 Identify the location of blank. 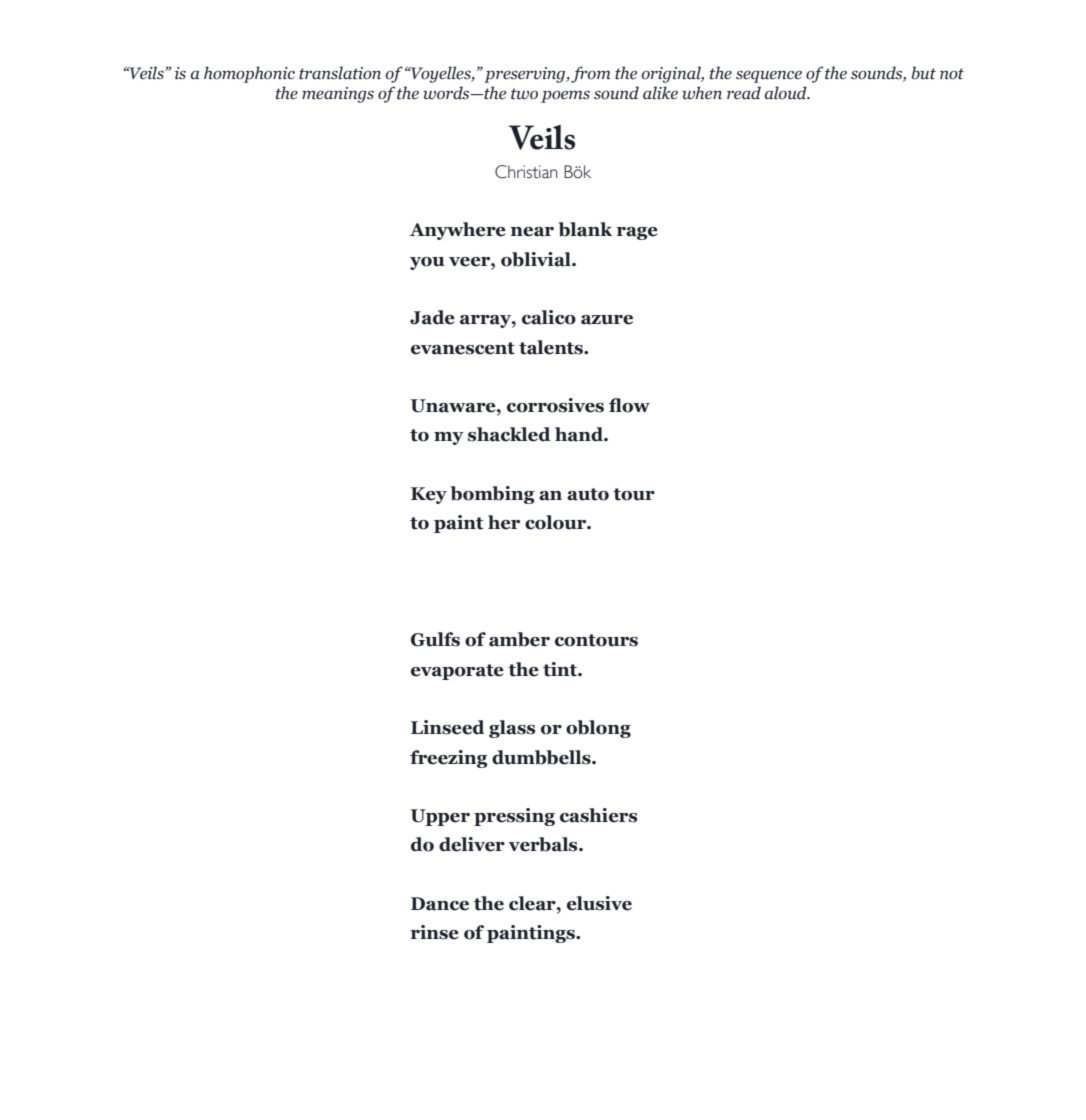
(585, 229).
